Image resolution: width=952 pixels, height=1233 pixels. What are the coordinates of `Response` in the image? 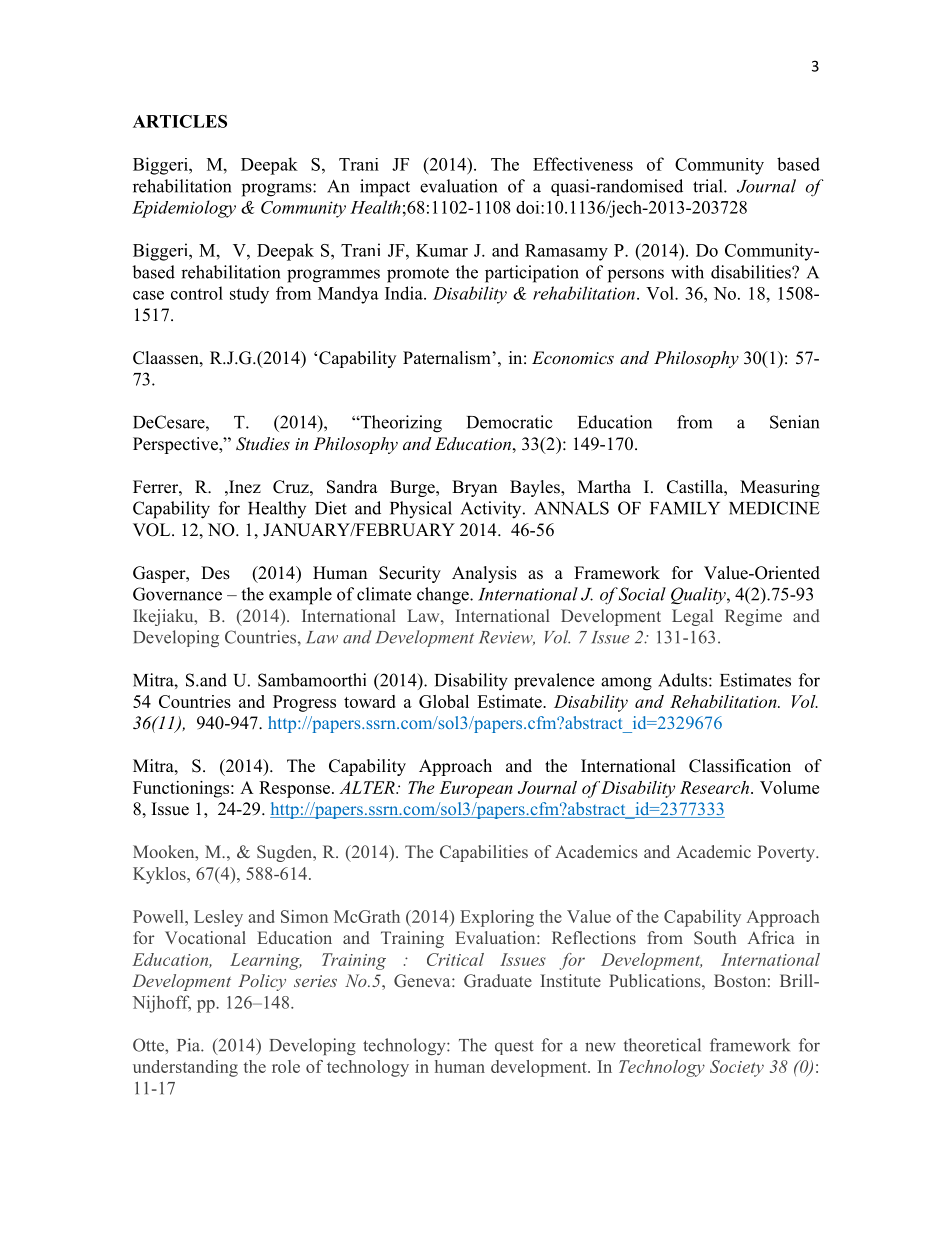 It's located at (294, 789).
